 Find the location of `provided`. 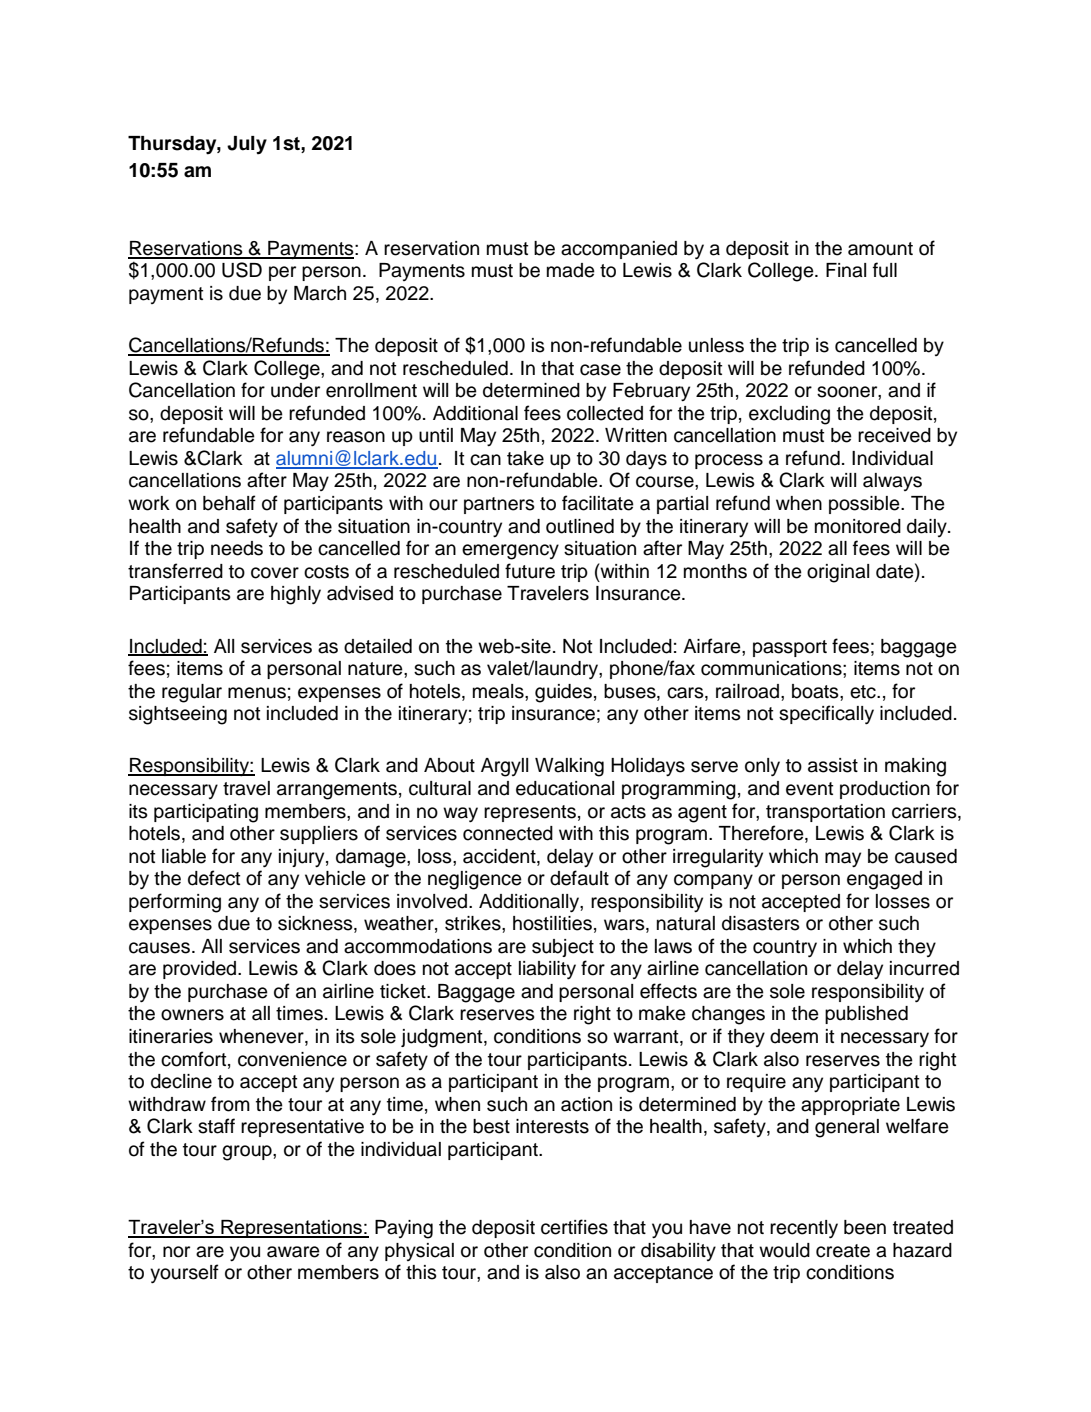

provided is located at coordinates (201, 970).
